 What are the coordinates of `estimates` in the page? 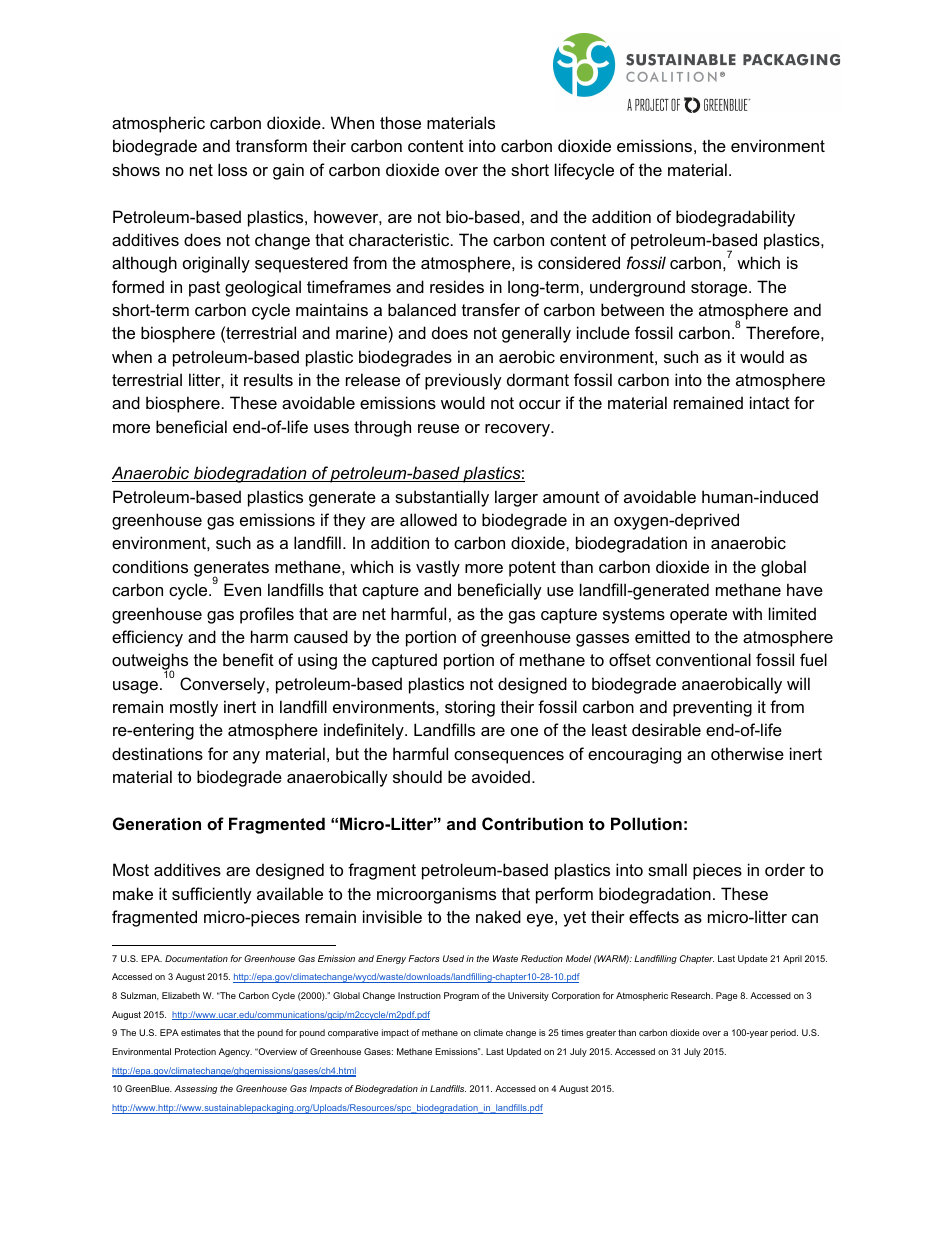 It's located at (201, 1032).
